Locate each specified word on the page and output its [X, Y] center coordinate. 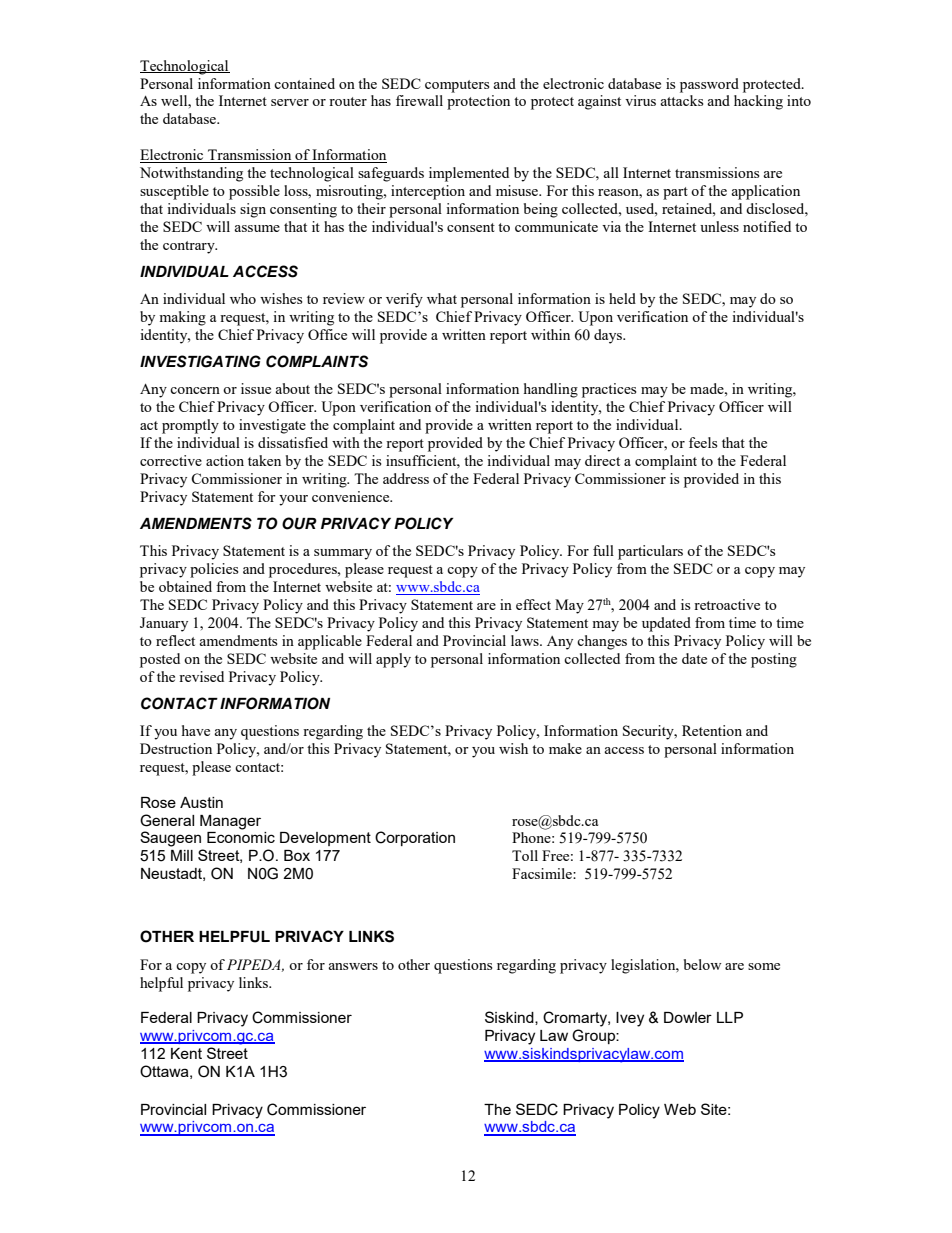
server [290, 102]
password [709, 85]
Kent [186, 1053]
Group [594, 1036]
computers [457, 86]
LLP [730, 1017]
